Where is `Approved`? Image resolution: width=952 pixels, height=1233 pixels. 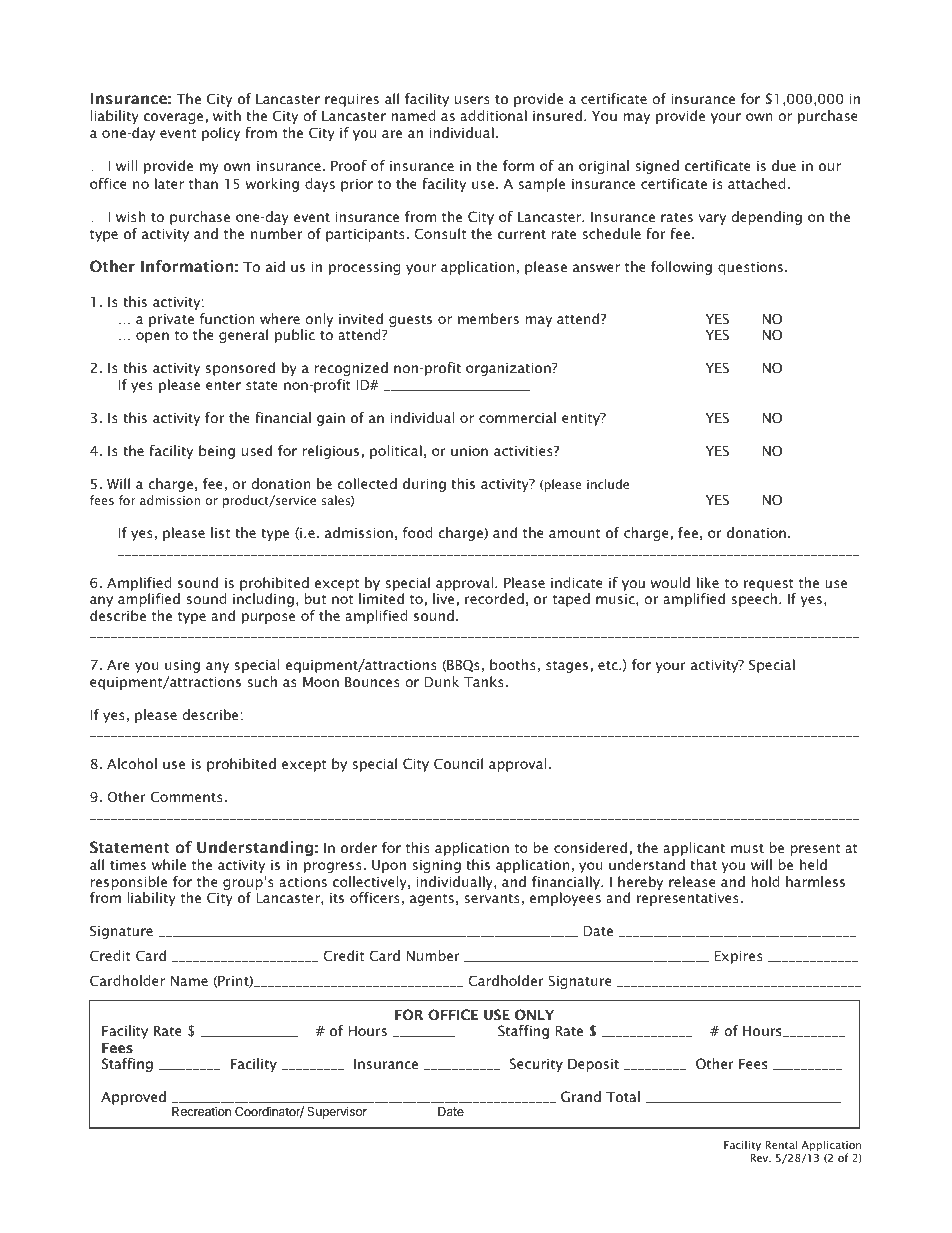
Approved is located at coordinates (133, 1098).
